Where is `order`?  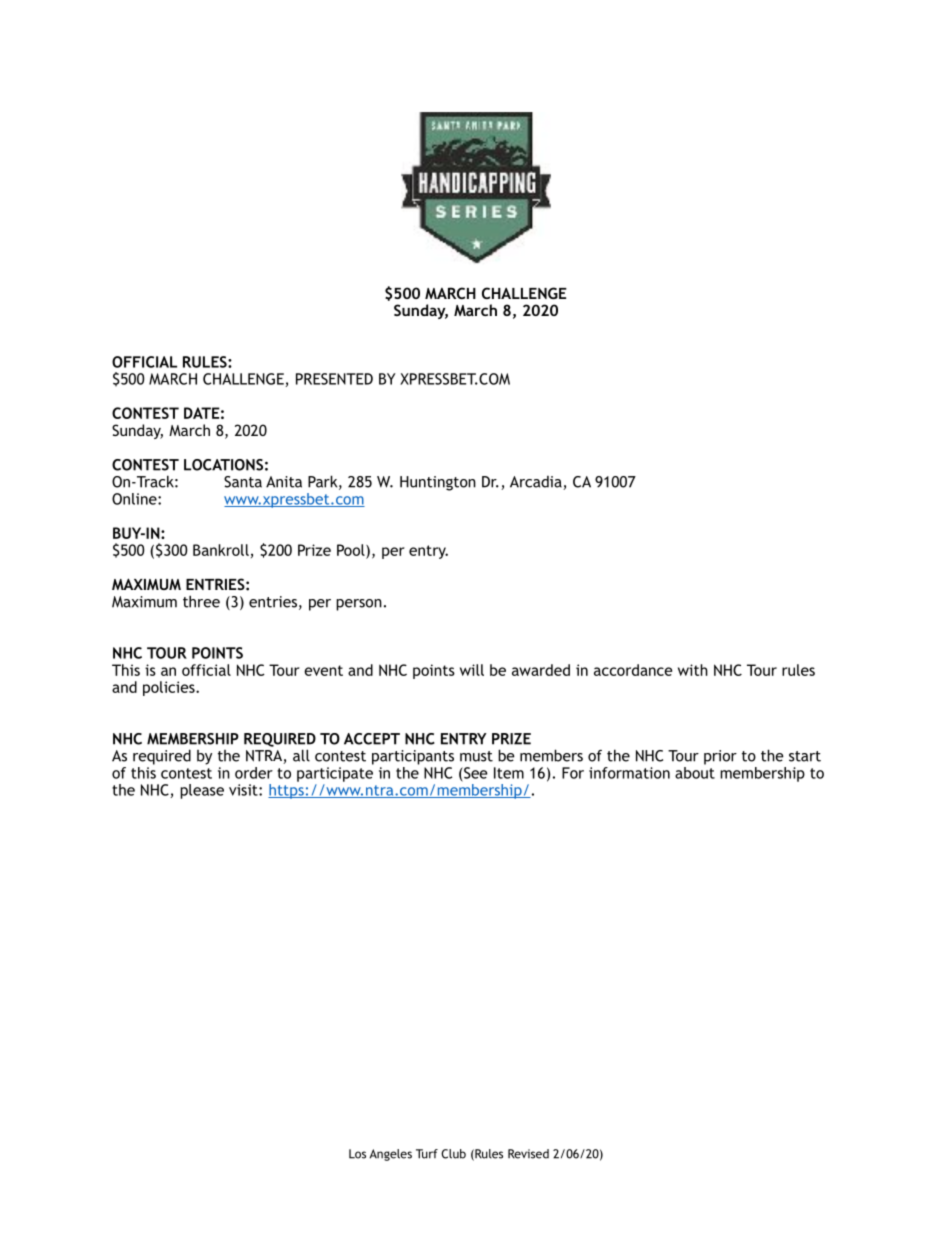
order is located at coordinates (254, 773).
